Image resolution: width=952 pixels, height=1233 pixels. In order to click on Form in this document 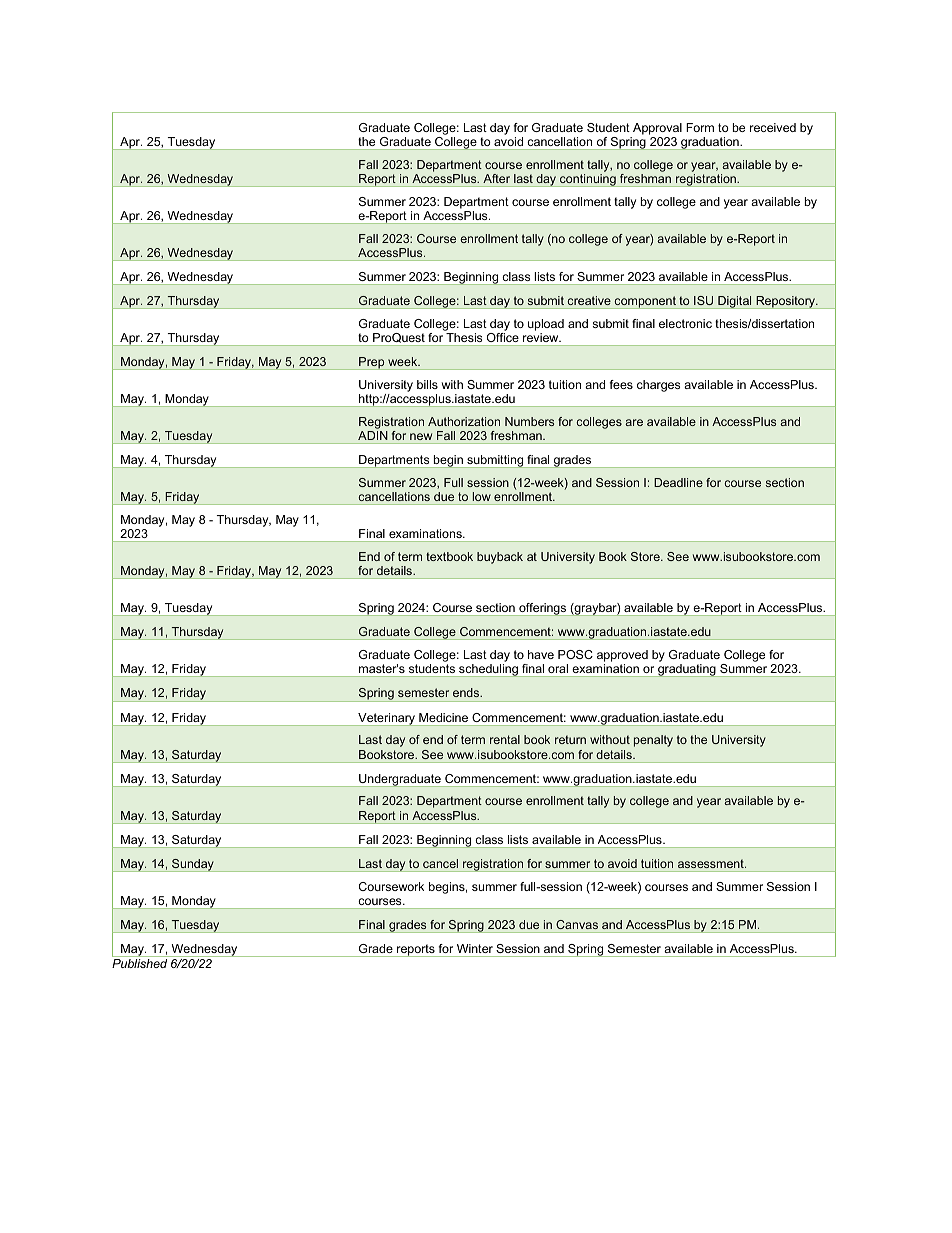, I will do `click(700, 127)`.
